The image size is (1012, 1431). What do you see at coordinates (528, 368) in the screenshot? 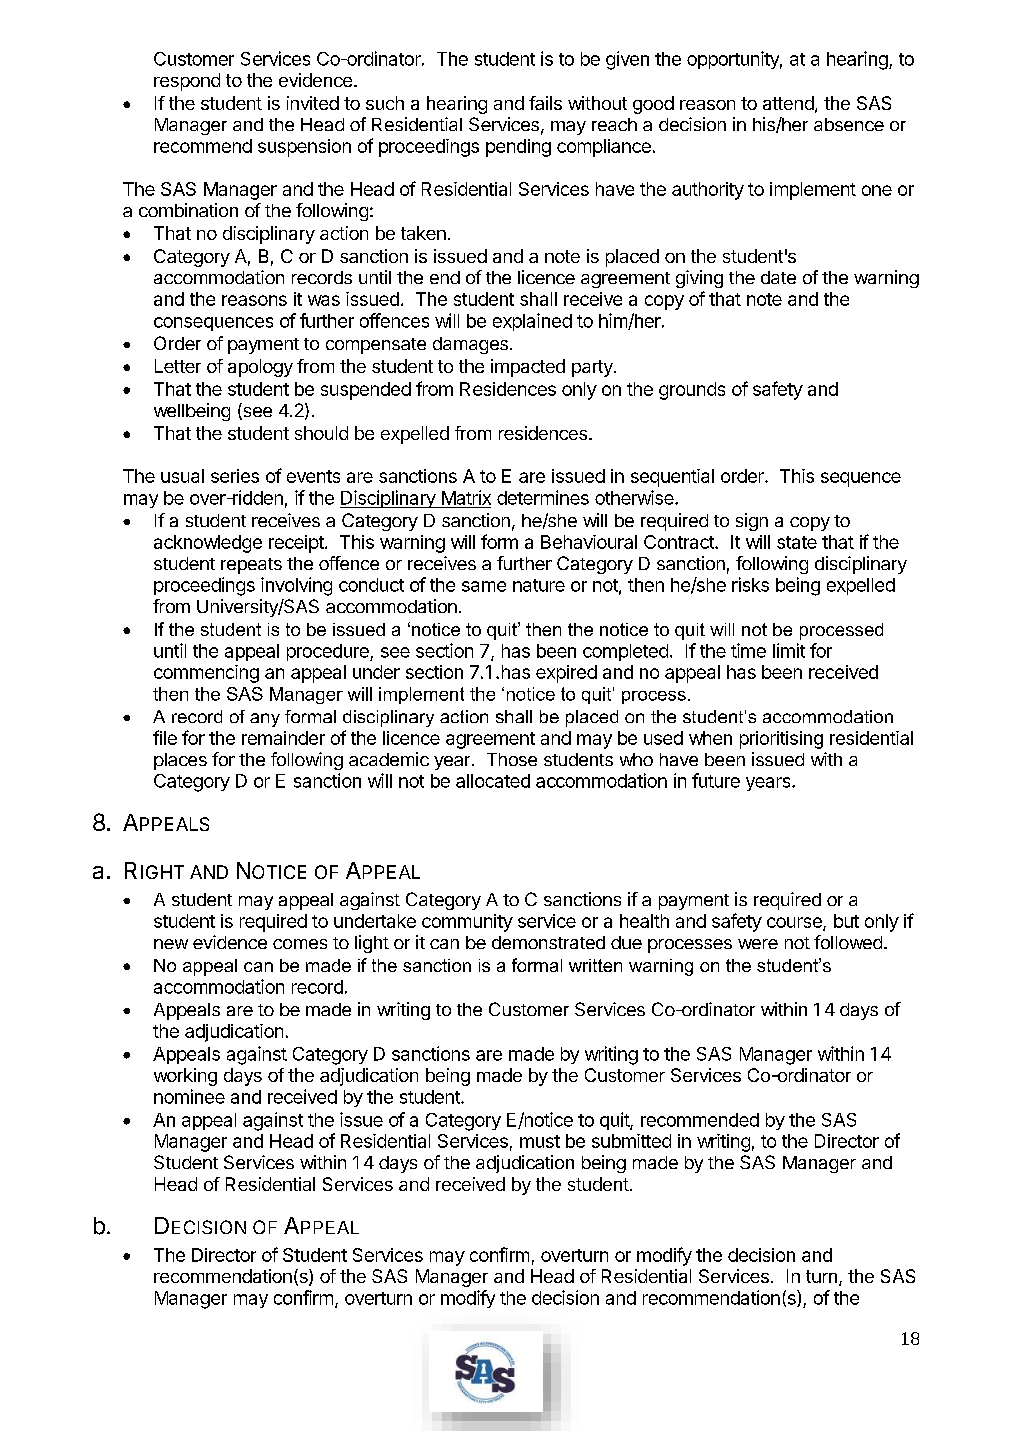
I see `impacted` at bounding box center [528, 368].
